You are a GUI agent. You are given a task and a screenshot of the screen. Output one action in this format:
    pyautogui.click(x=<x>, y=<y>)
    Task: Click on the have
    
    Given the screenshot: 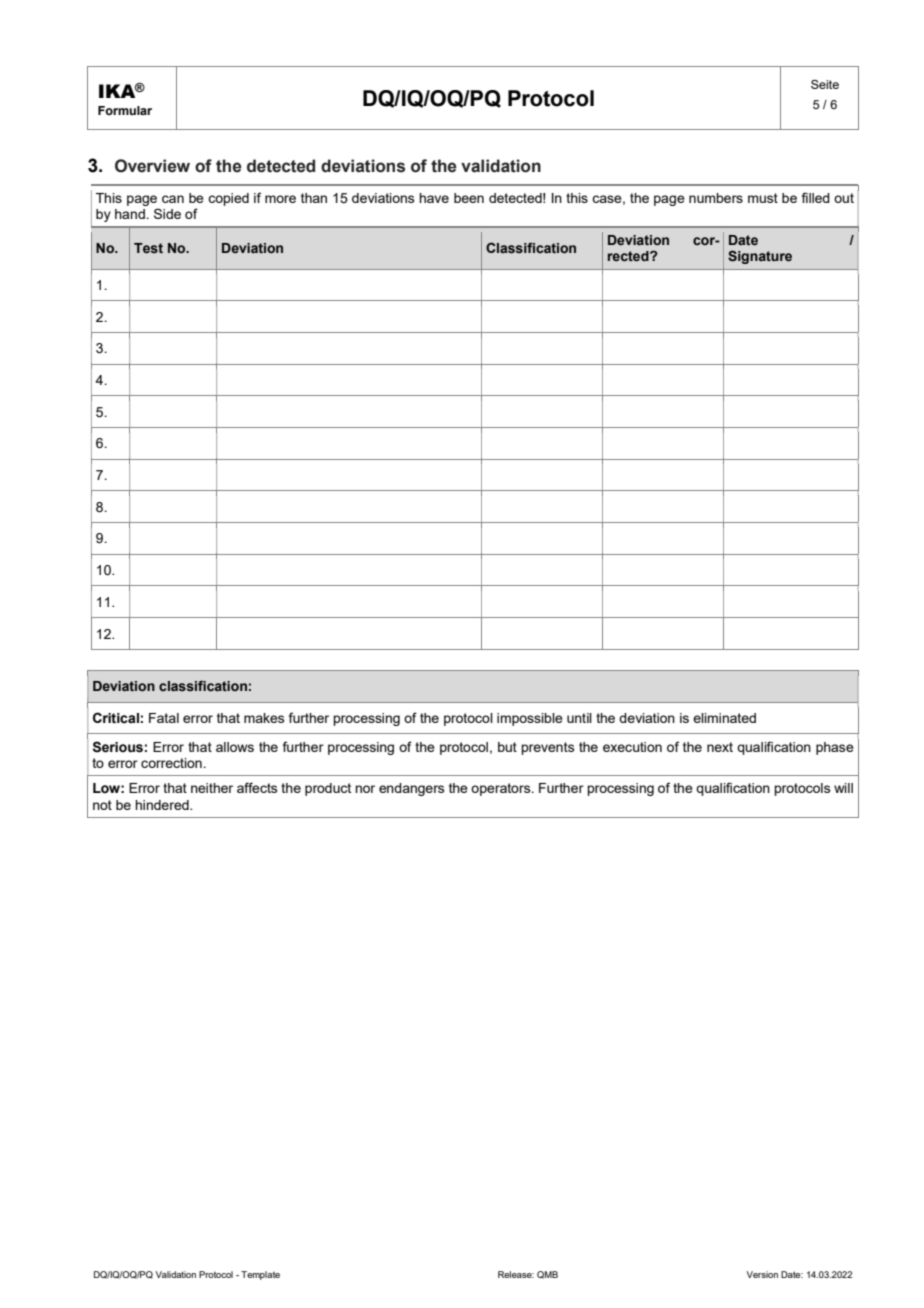 What is the action you would take?
    pyautogui.click(x=434, y=198)
